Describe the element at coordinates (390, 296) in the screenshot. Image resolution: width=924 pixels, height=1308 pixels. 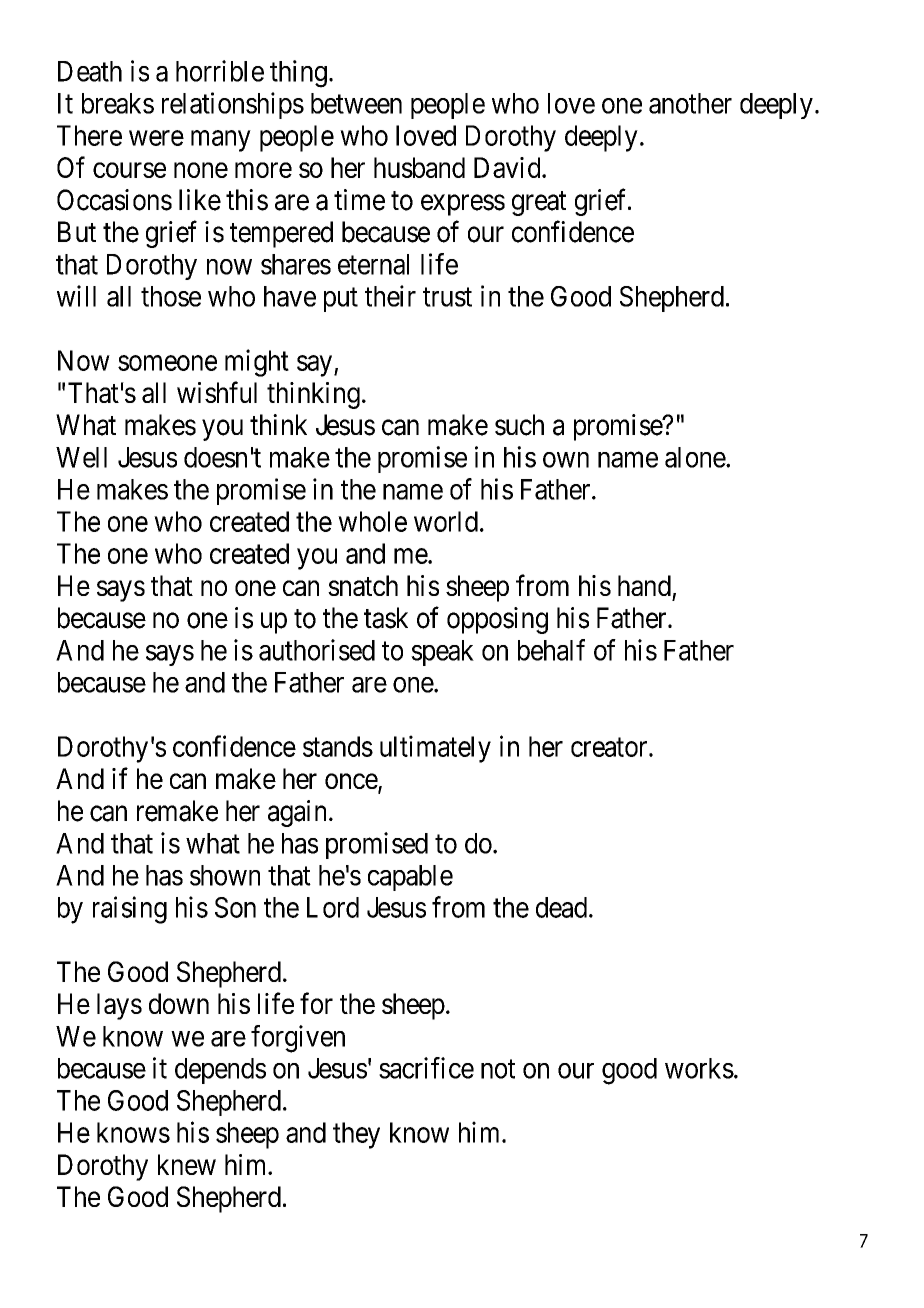
I see `their` at that location.
